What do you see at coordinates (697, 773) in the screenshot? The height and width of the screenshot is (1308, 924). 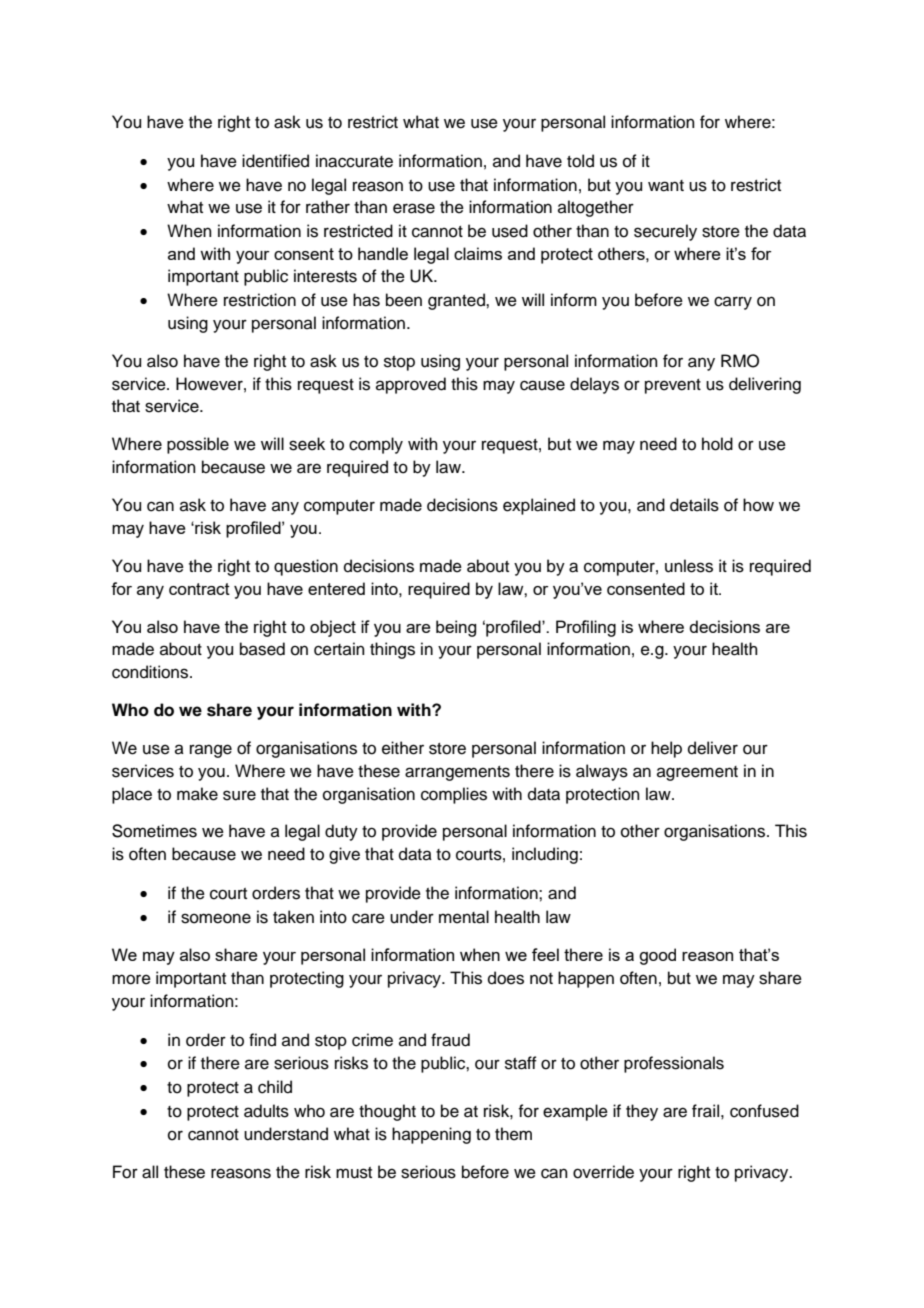 I see `agreement` at bounding box center [697, 773].
